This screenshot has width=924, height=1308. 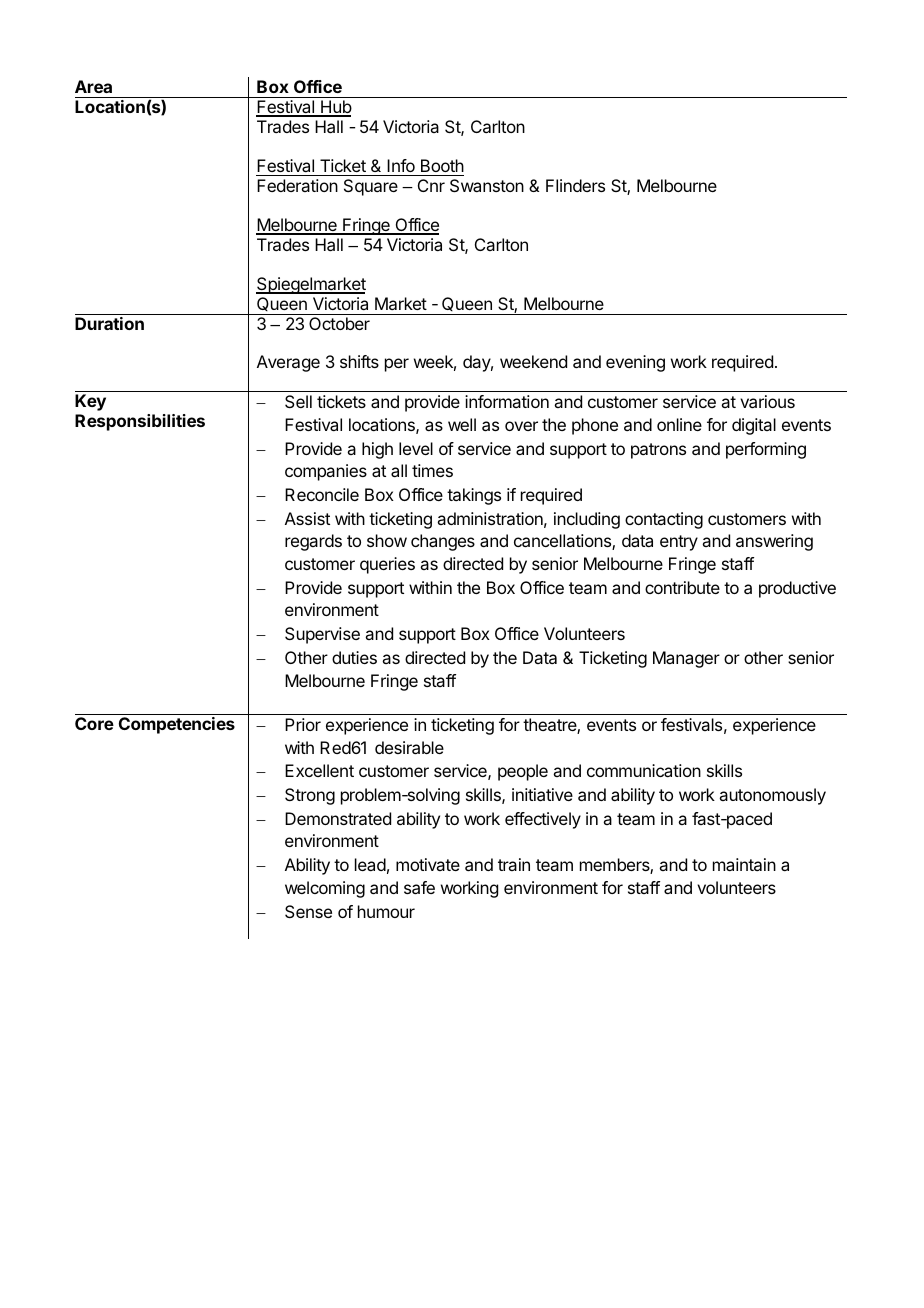 I want to click on Assist, so click(x=307, y=518).
